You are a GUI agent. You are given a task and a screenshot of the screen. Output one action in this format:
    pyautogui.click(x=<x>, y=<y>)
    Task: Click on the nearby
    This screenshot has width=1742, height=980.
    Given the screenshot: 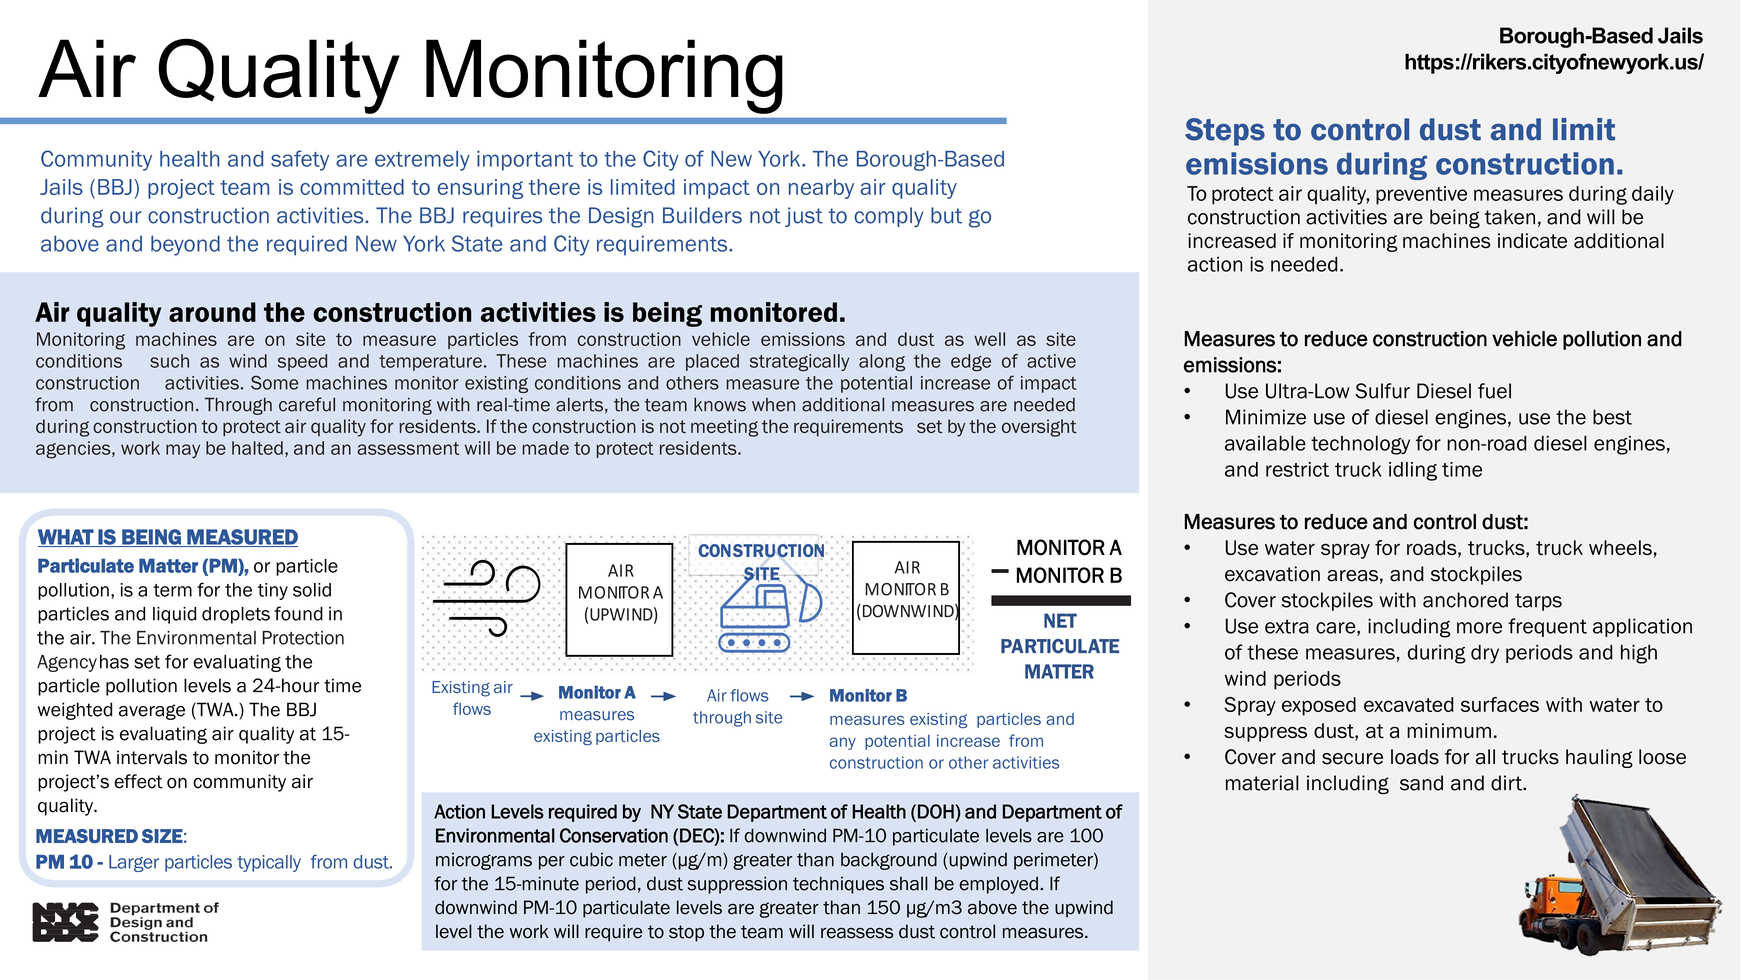 What is the action you would take?
    pyautogui.click(x=821, y=189)
